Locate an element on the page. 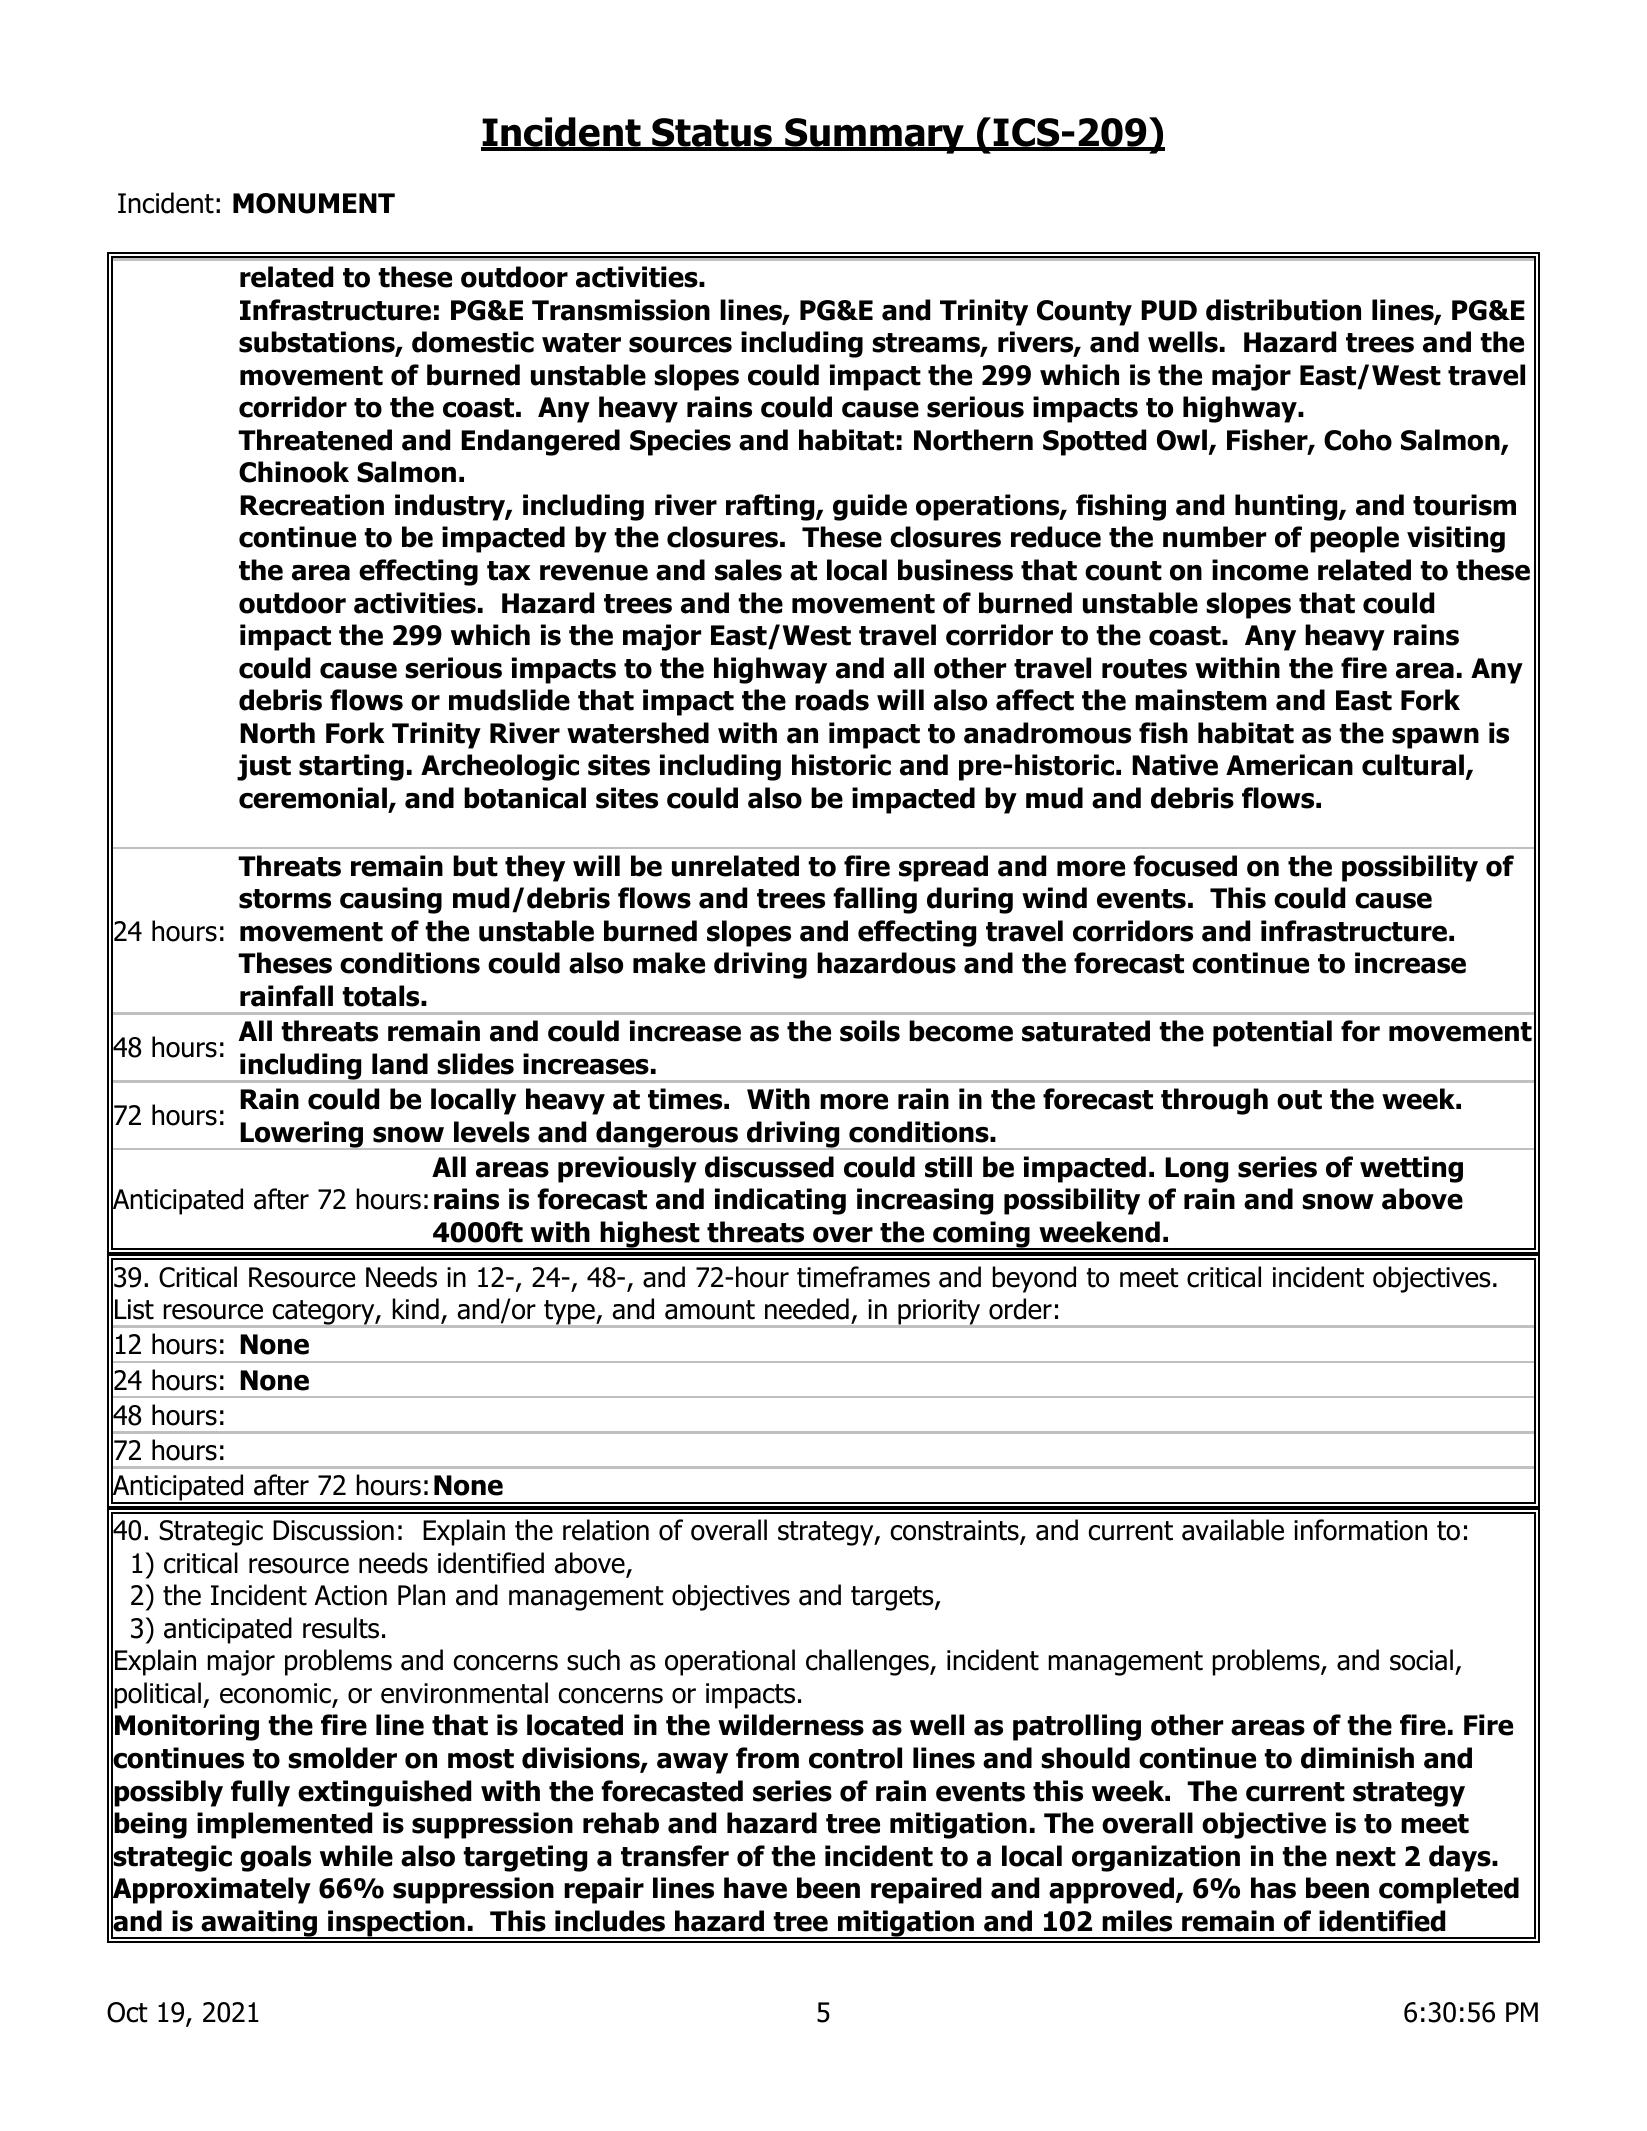  information is located at coordinates (1360, 1530).
